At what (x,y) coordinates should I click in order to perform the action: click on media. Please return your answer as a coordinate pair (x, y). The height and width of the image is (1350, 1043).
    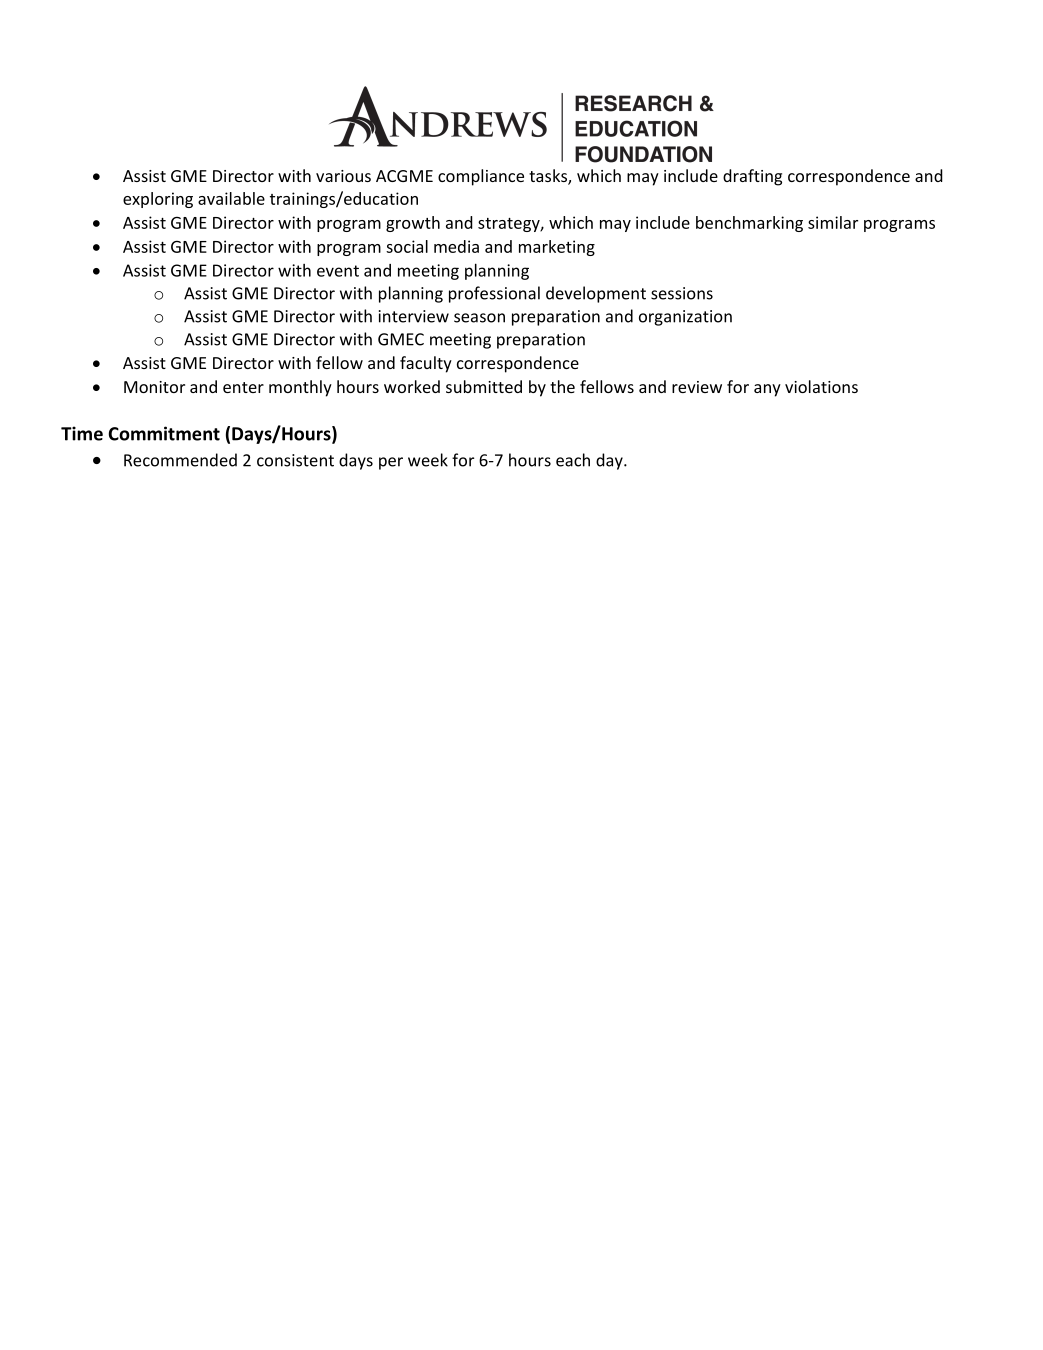
    Looking at the image, I should click on (456, 246).
